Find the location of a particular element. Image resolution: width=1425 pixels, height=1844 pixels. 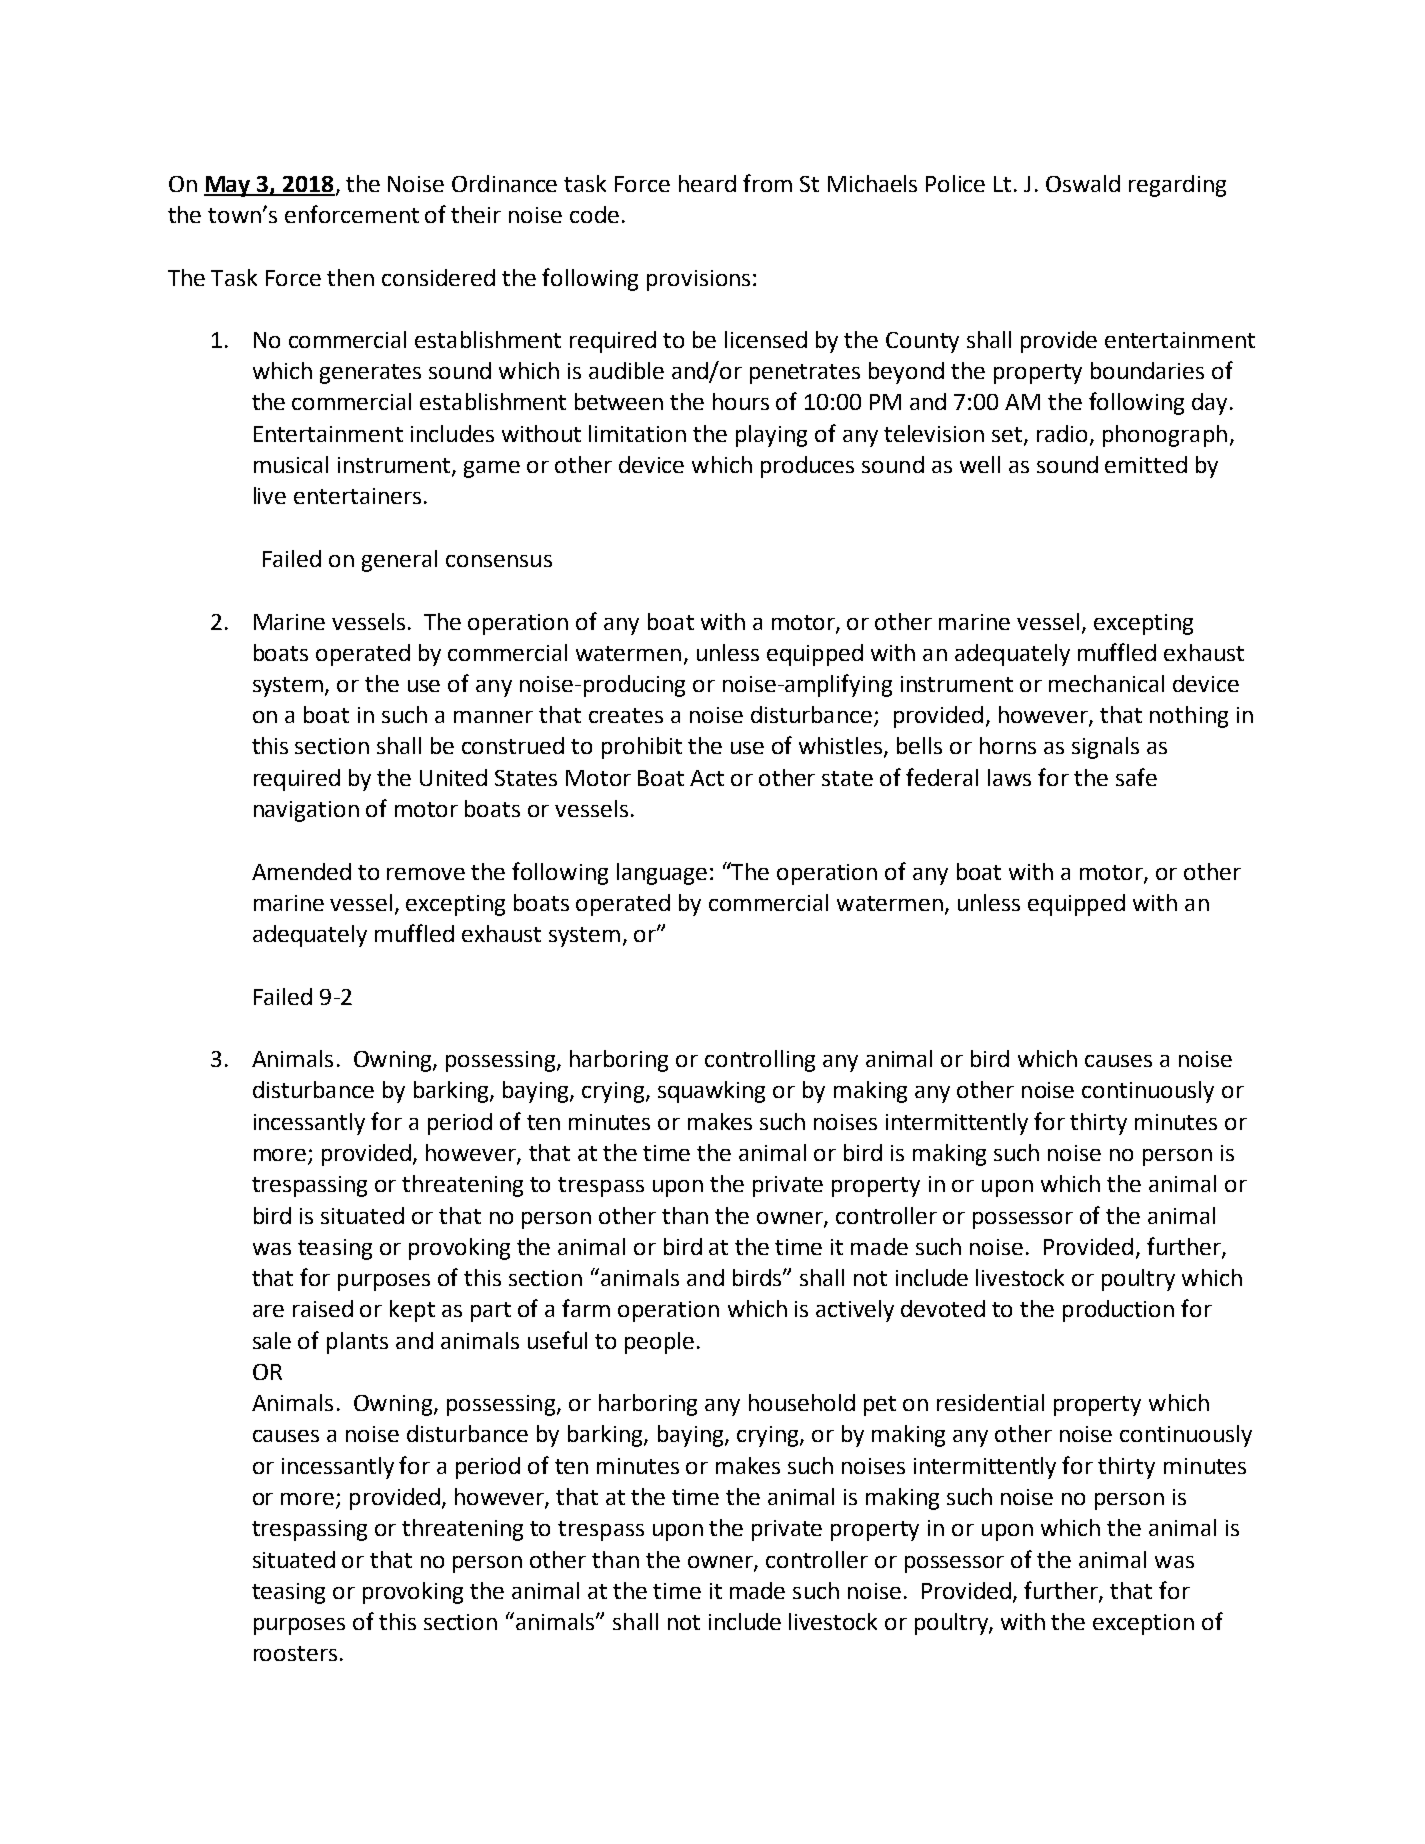

Oswald is located at coordinates (1083, 183).
